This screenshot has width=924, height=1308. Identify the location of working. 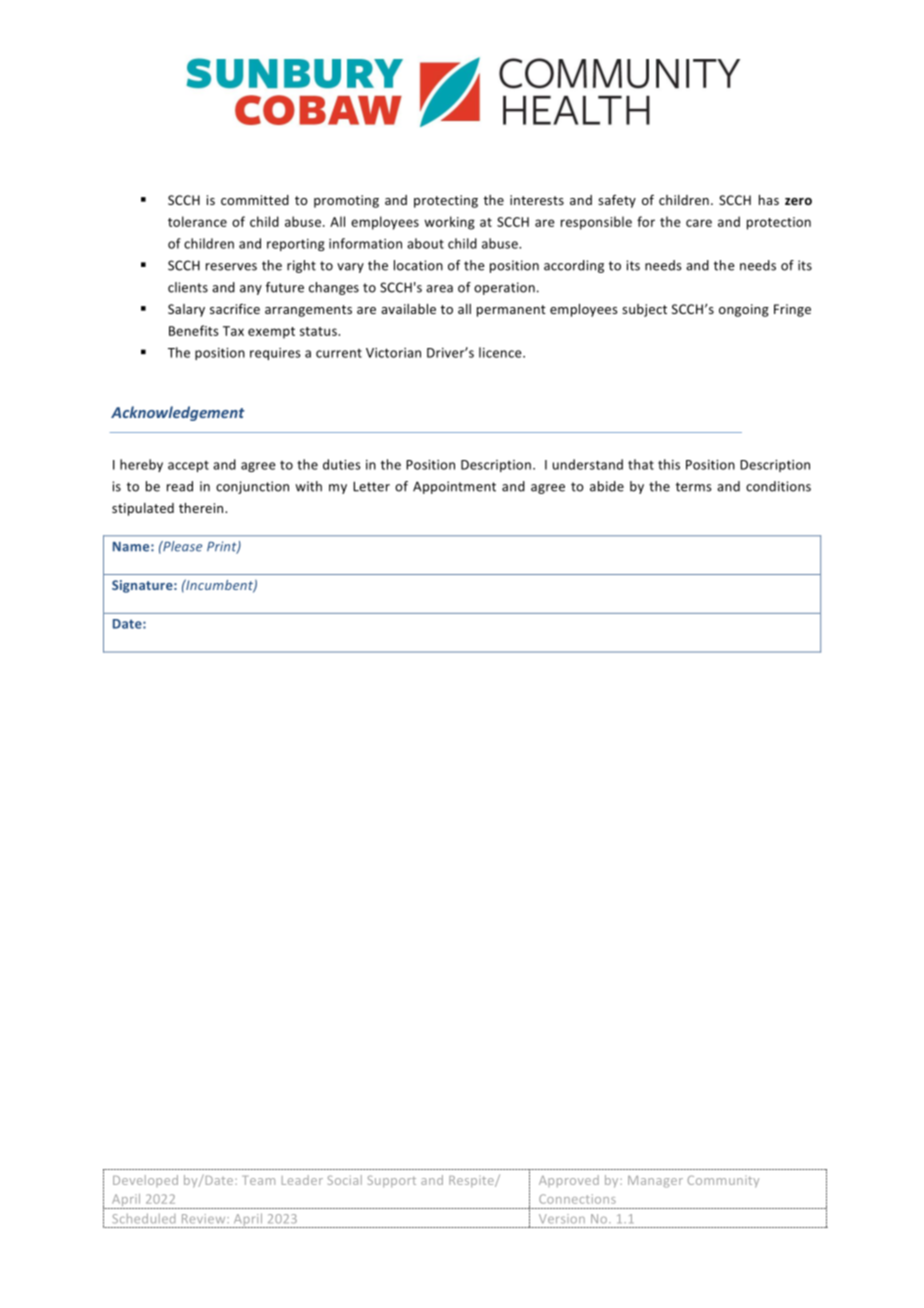
(449, 223).
